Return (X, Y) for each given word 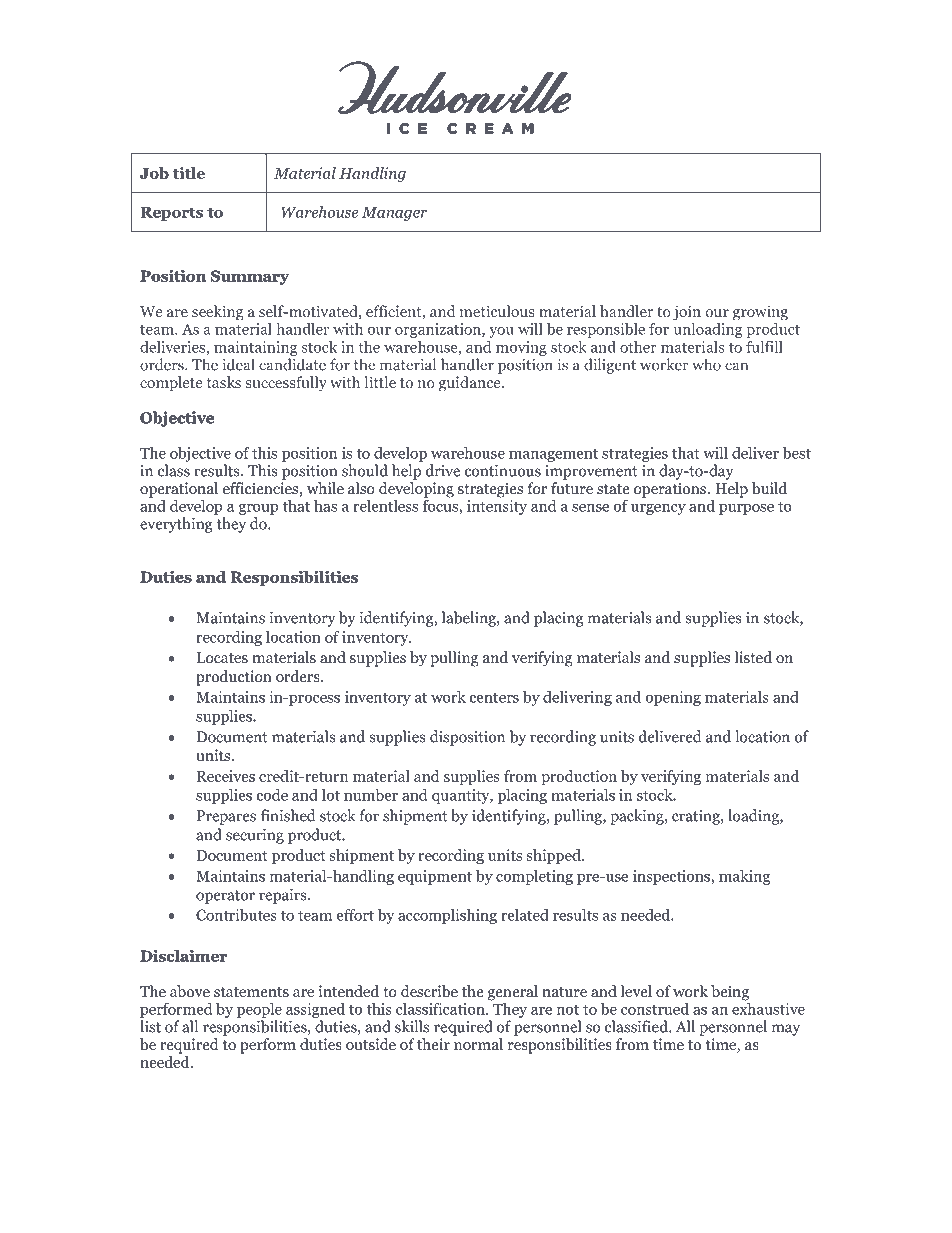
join (687, 313)
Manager (394, 213)
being (730, 993)
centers (494, 697)
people (259, 1010)
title (189, 173)
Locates (222, 658)
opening (673, 698)
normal (478, 1044)
